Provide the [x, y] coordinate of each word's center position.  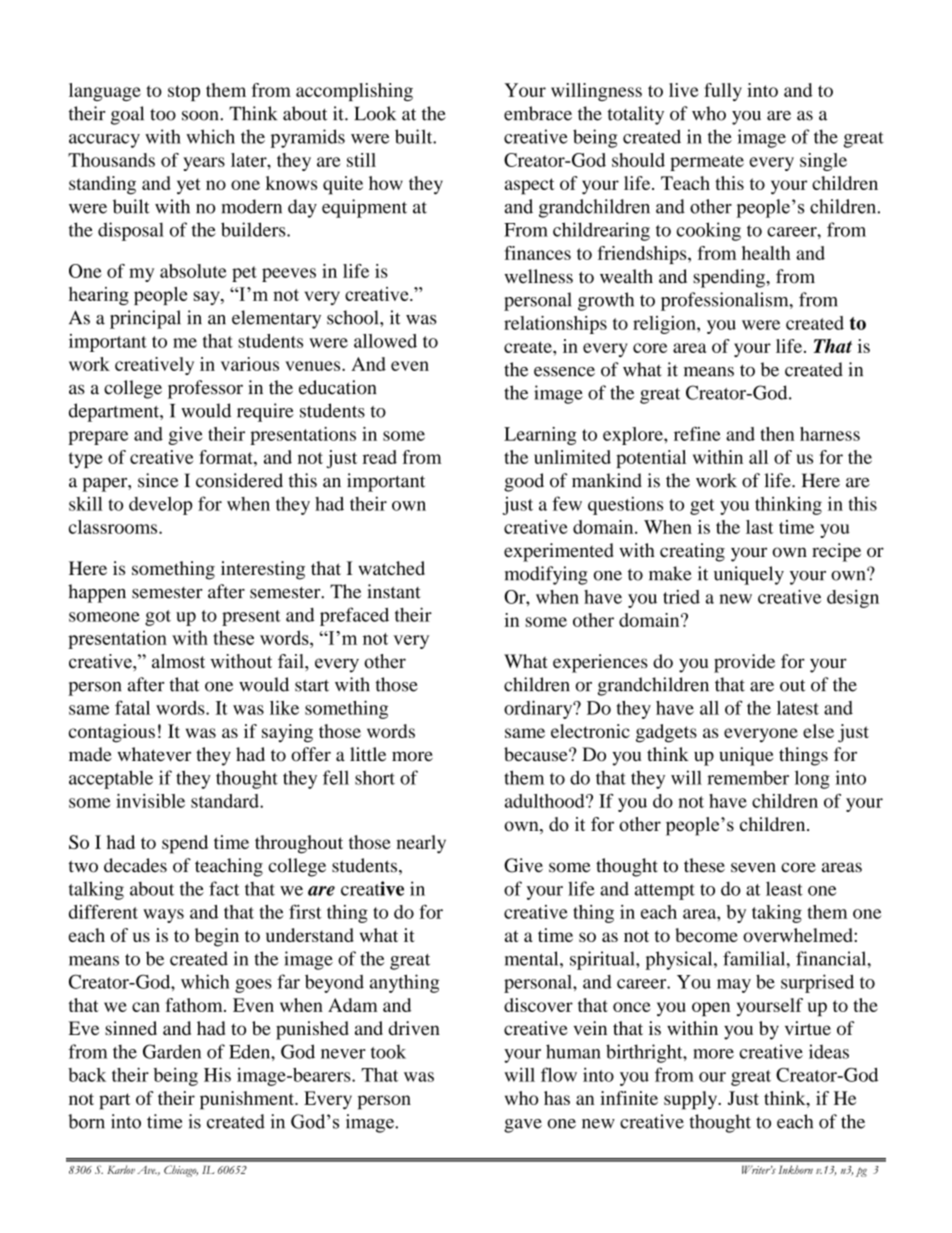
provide [744, 663]
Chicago [181, 1171]
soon [201, 116]
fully [723, 92]
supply [692, 1100]
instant [394, 591]
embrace [538, 113]
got [158, 618]
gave [523, 1126]
